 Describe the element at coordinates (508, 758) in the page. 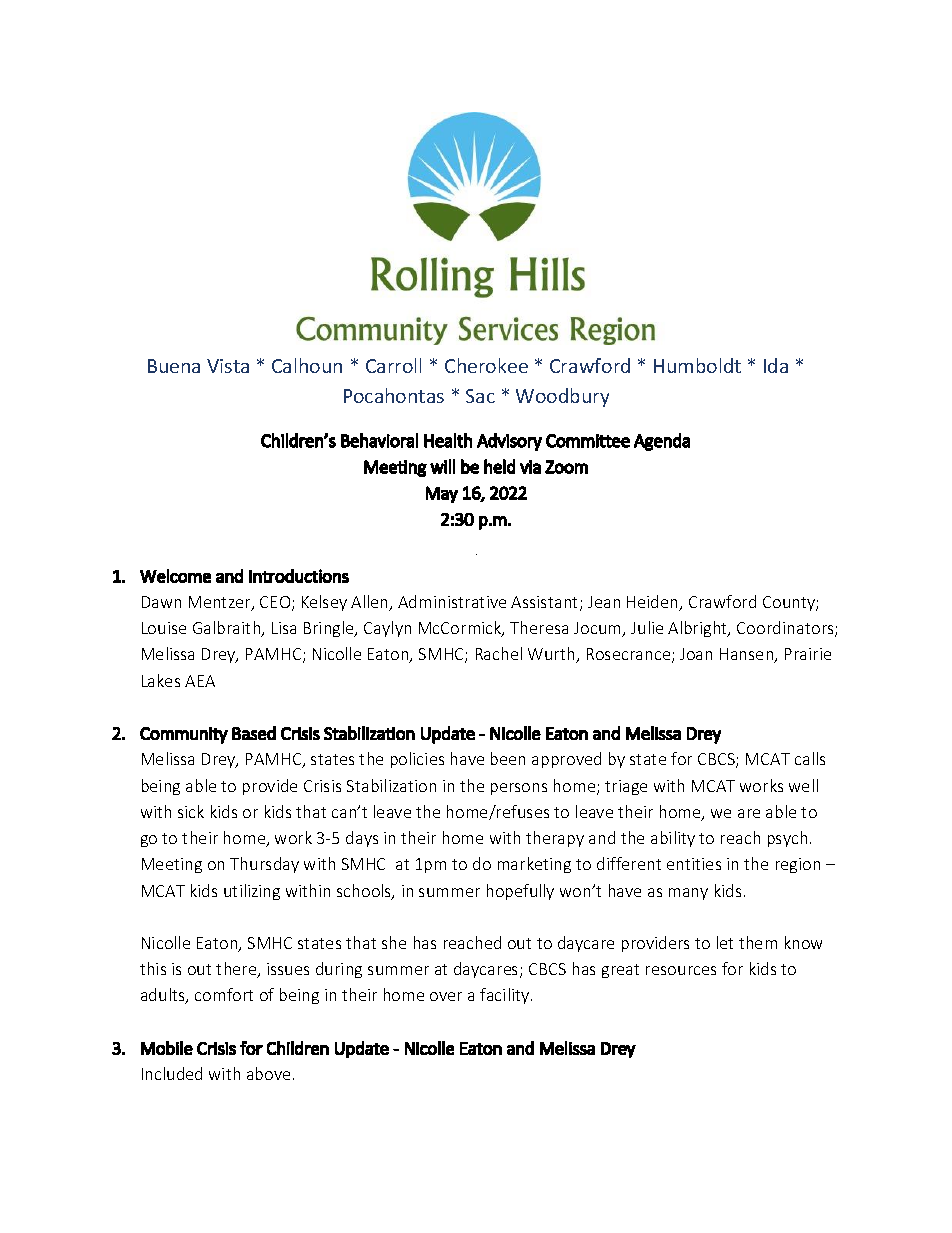

I see `been` at that location.
